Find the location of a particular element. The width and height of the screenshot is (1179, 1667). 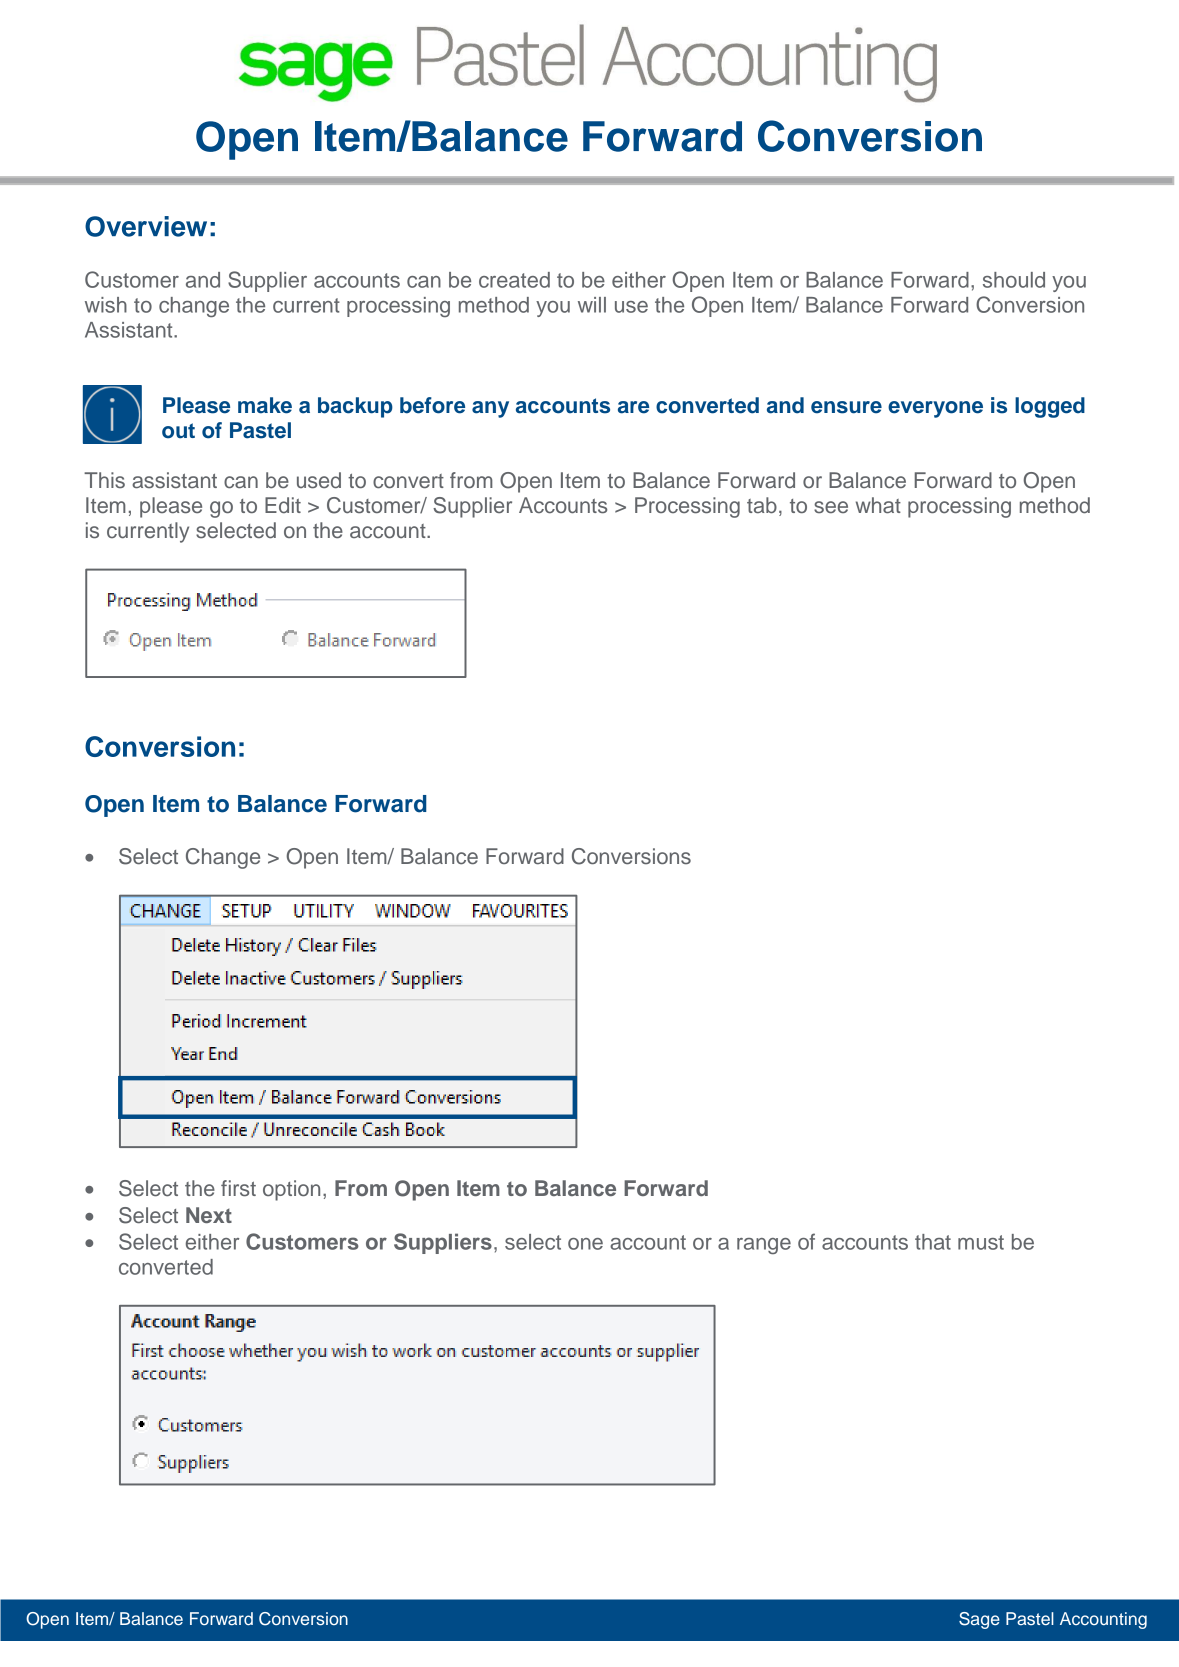

option is located at coordinates (291, 1190).
